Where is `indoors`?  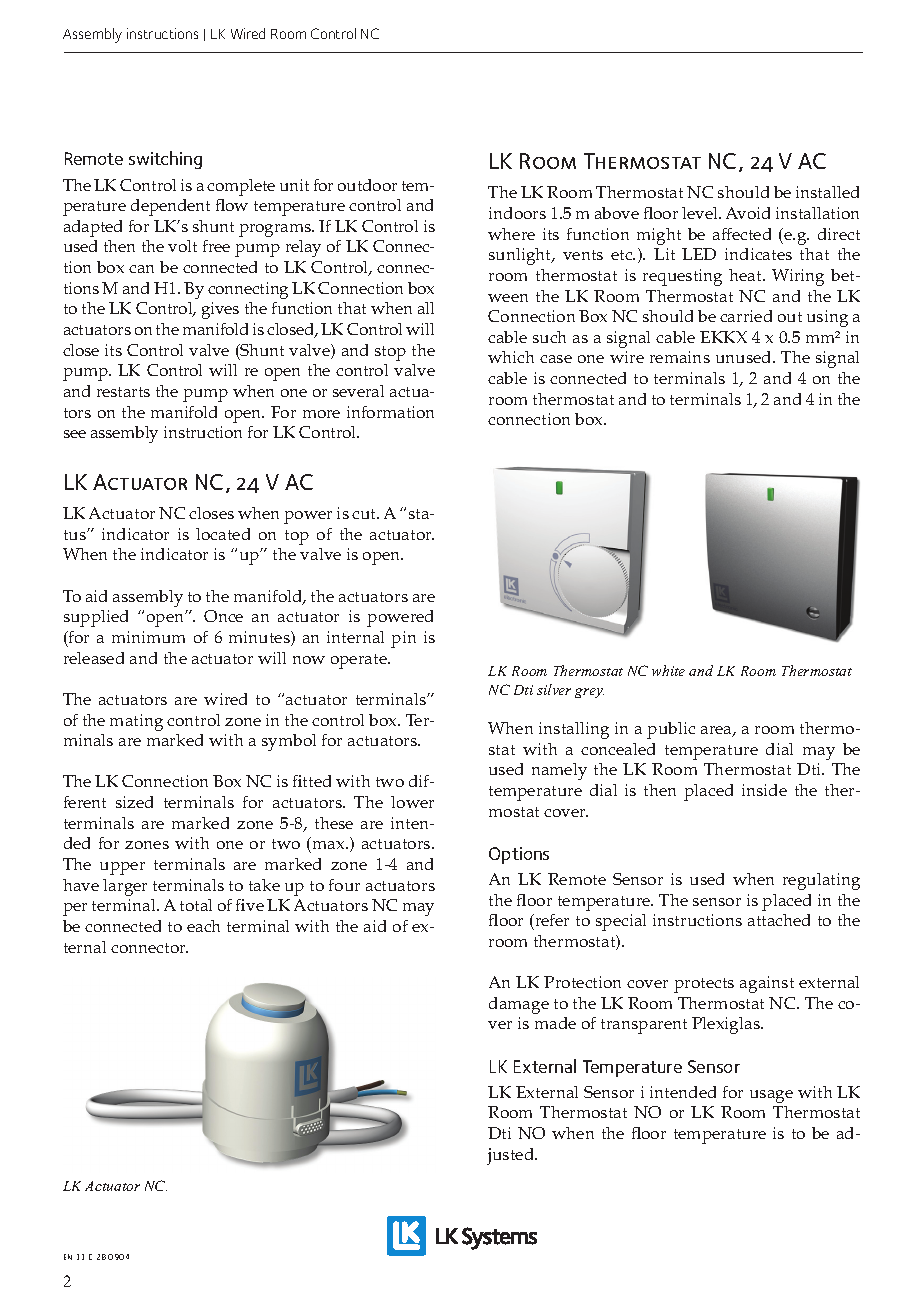
indoors is located at coordinates (517, 213).
